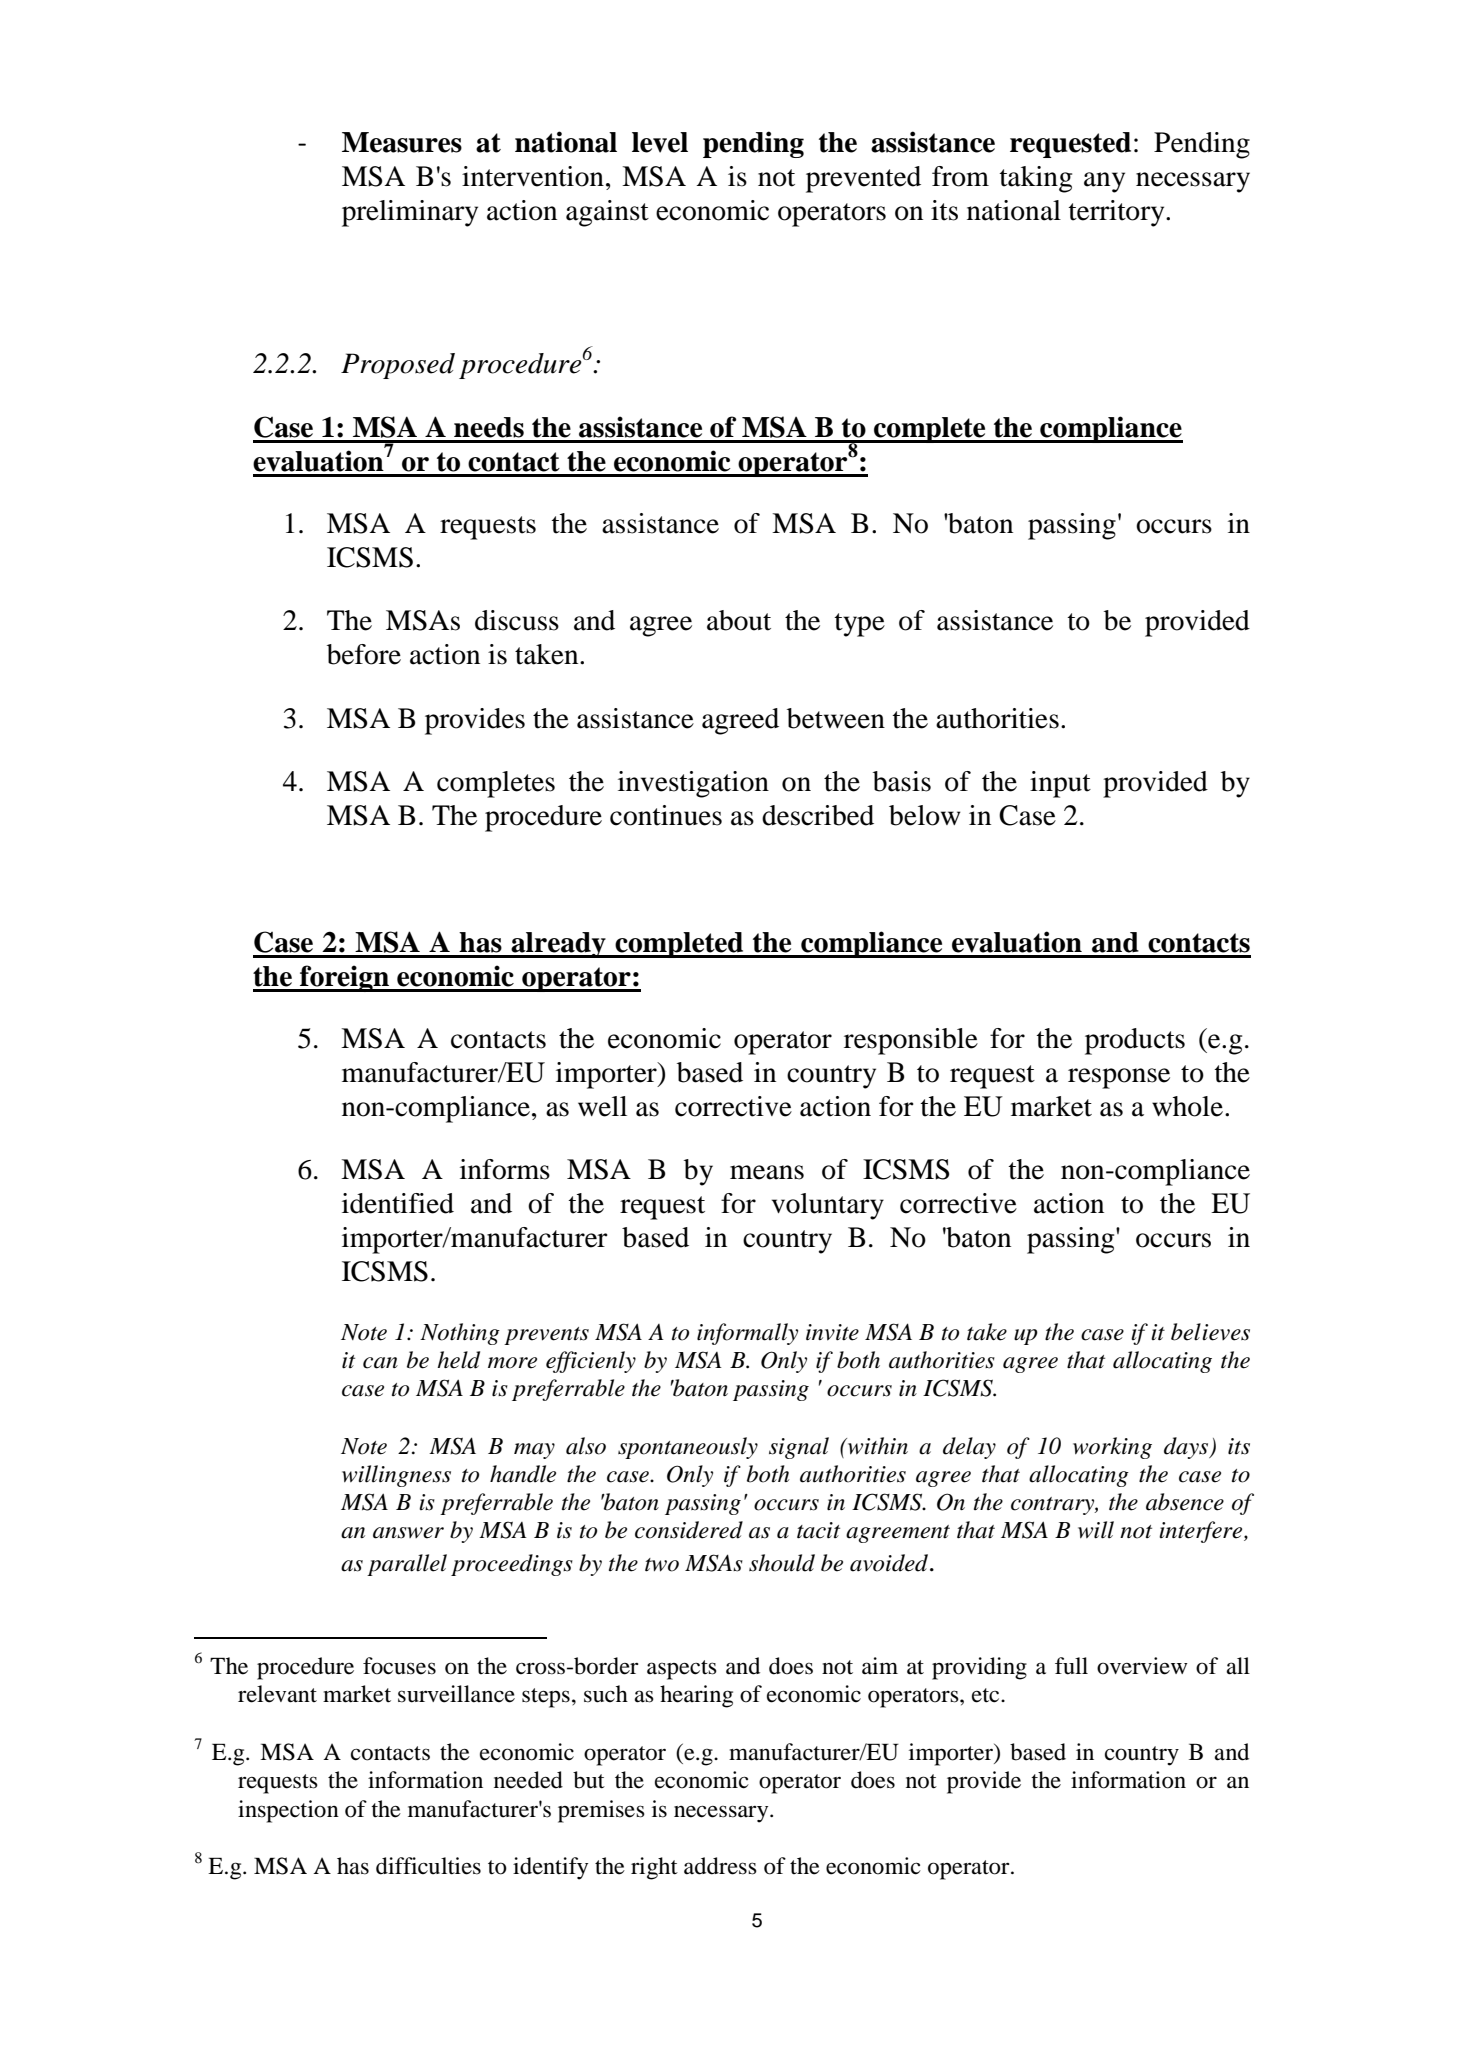 This screenshot has width=1459, height=2064. Describe the element at coordinates (428, 1866) in the screenshot. I see `difficulties` at that location.
